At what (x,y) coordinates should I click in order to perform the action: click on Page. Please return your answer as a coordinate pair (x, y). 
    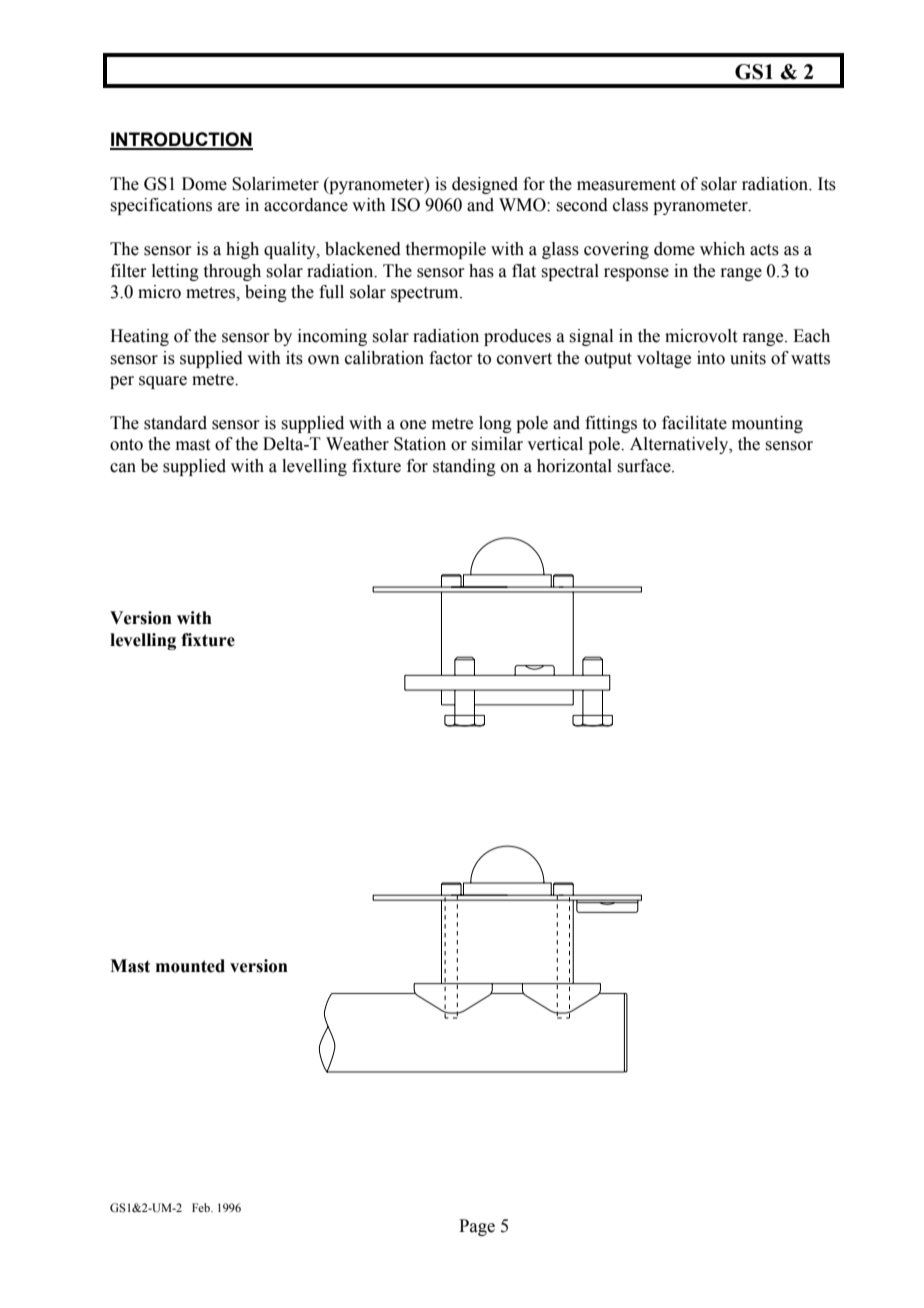
    Looking at the image, I should click on (477, 1227).
